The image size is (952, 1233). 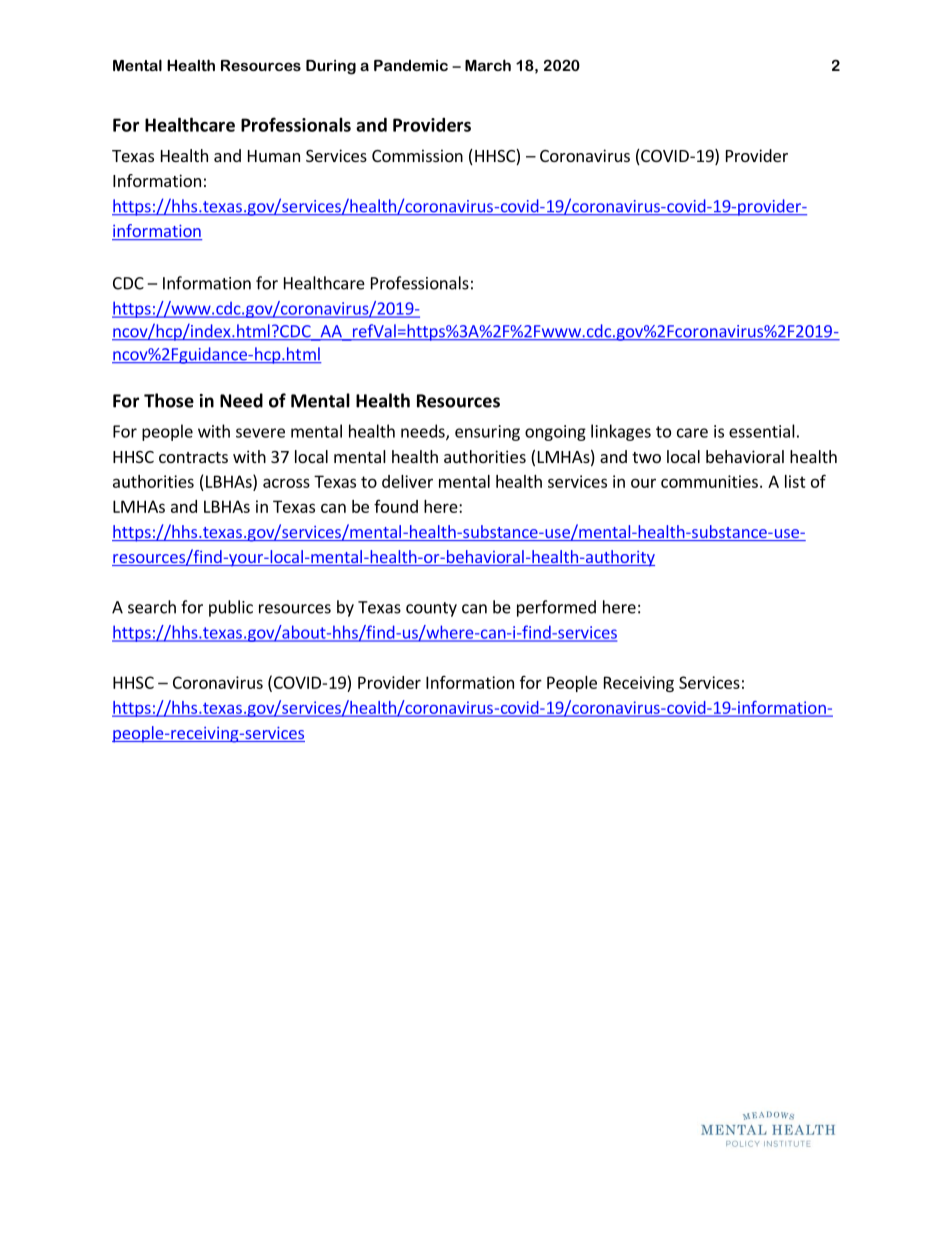 I want to click on Pandemic, so click(x=411, y=65).
